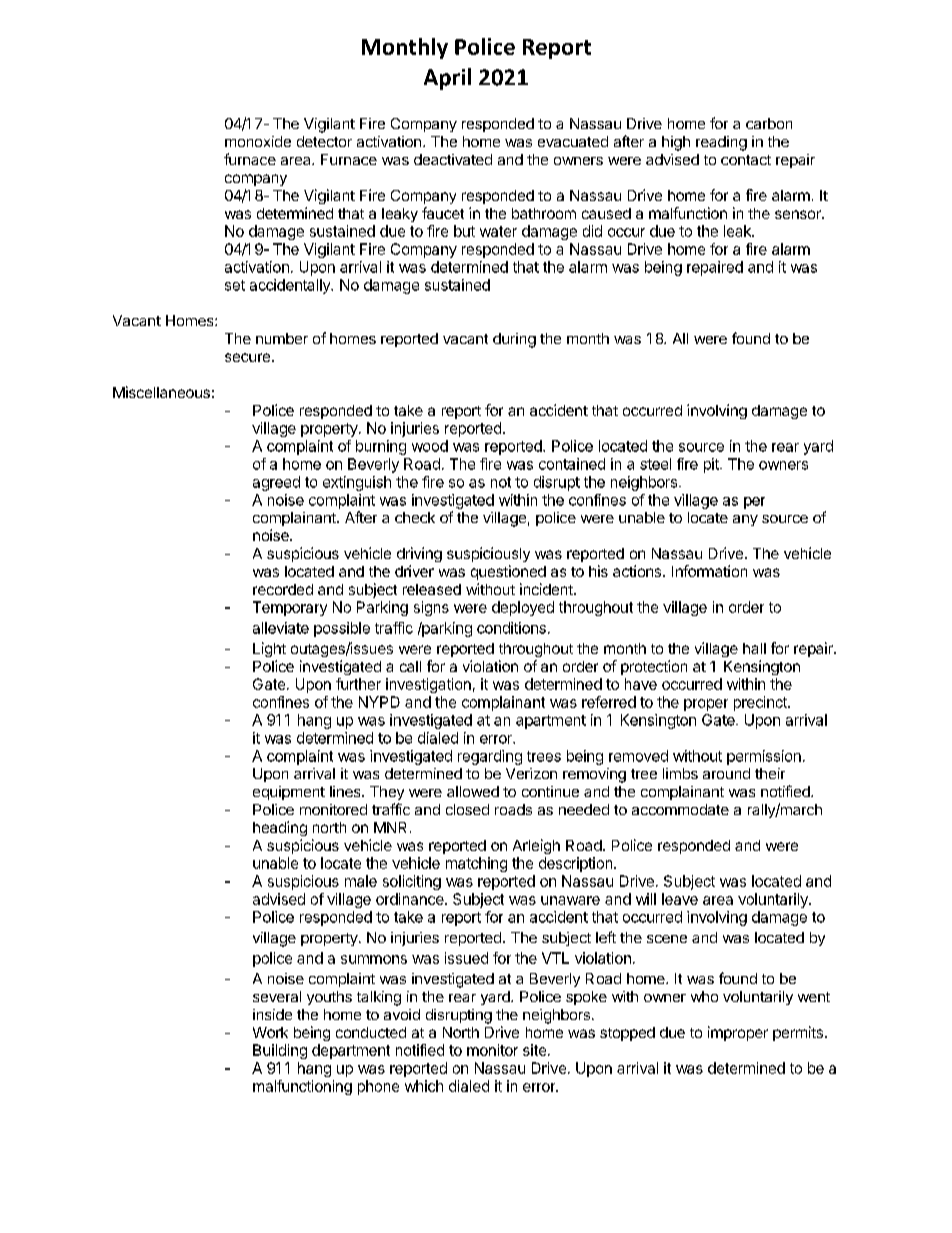  Describe the element at coordinates (709, 571) in the document. I see `Information` at that location.
